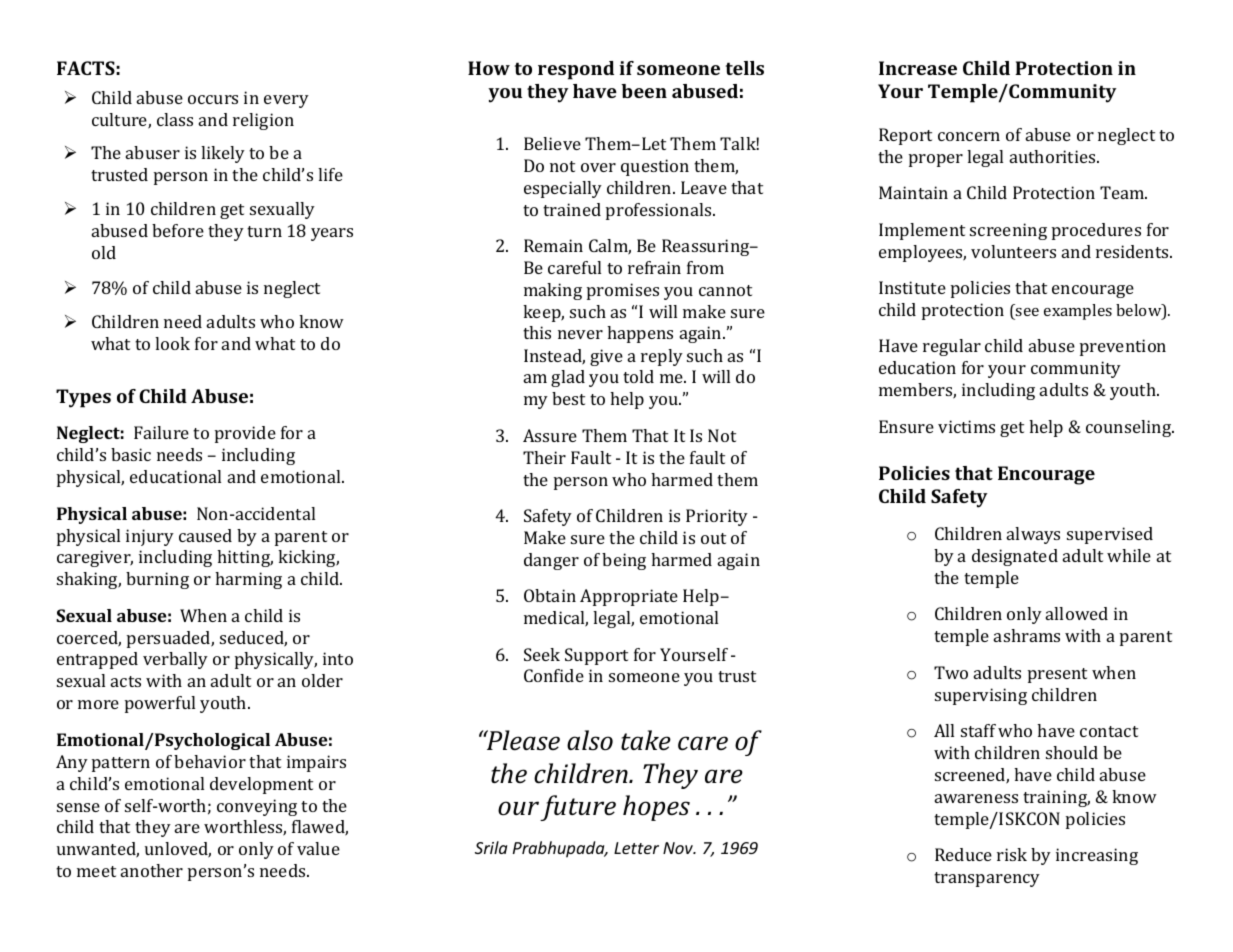 The width and height of the screenshot is (1233, 952). Describe the element at coordinates (544, 457) in the screenshot. I see `Their` at that location.
